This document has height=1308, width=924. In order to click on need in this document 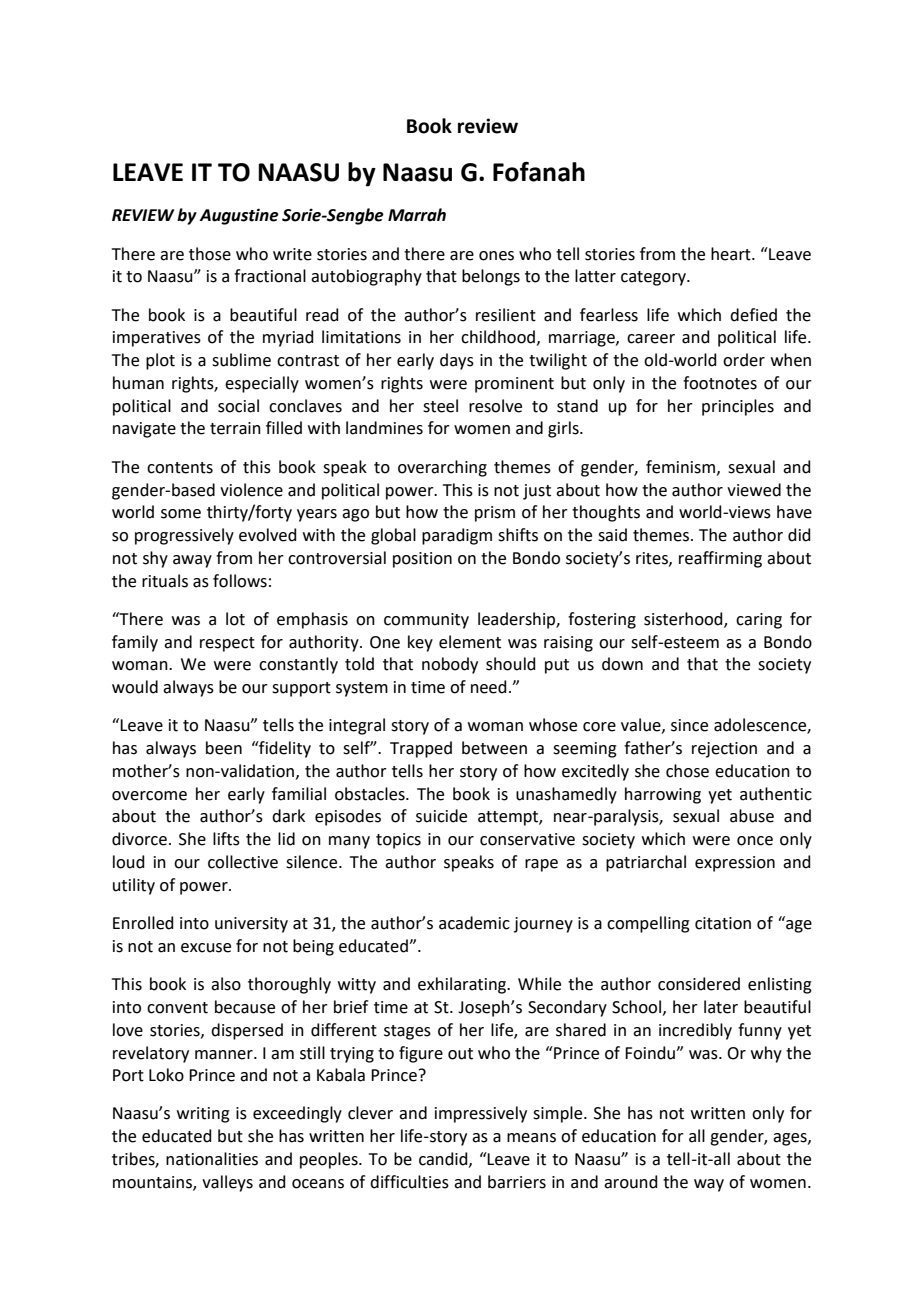, I will do `click(489, 687)`.
